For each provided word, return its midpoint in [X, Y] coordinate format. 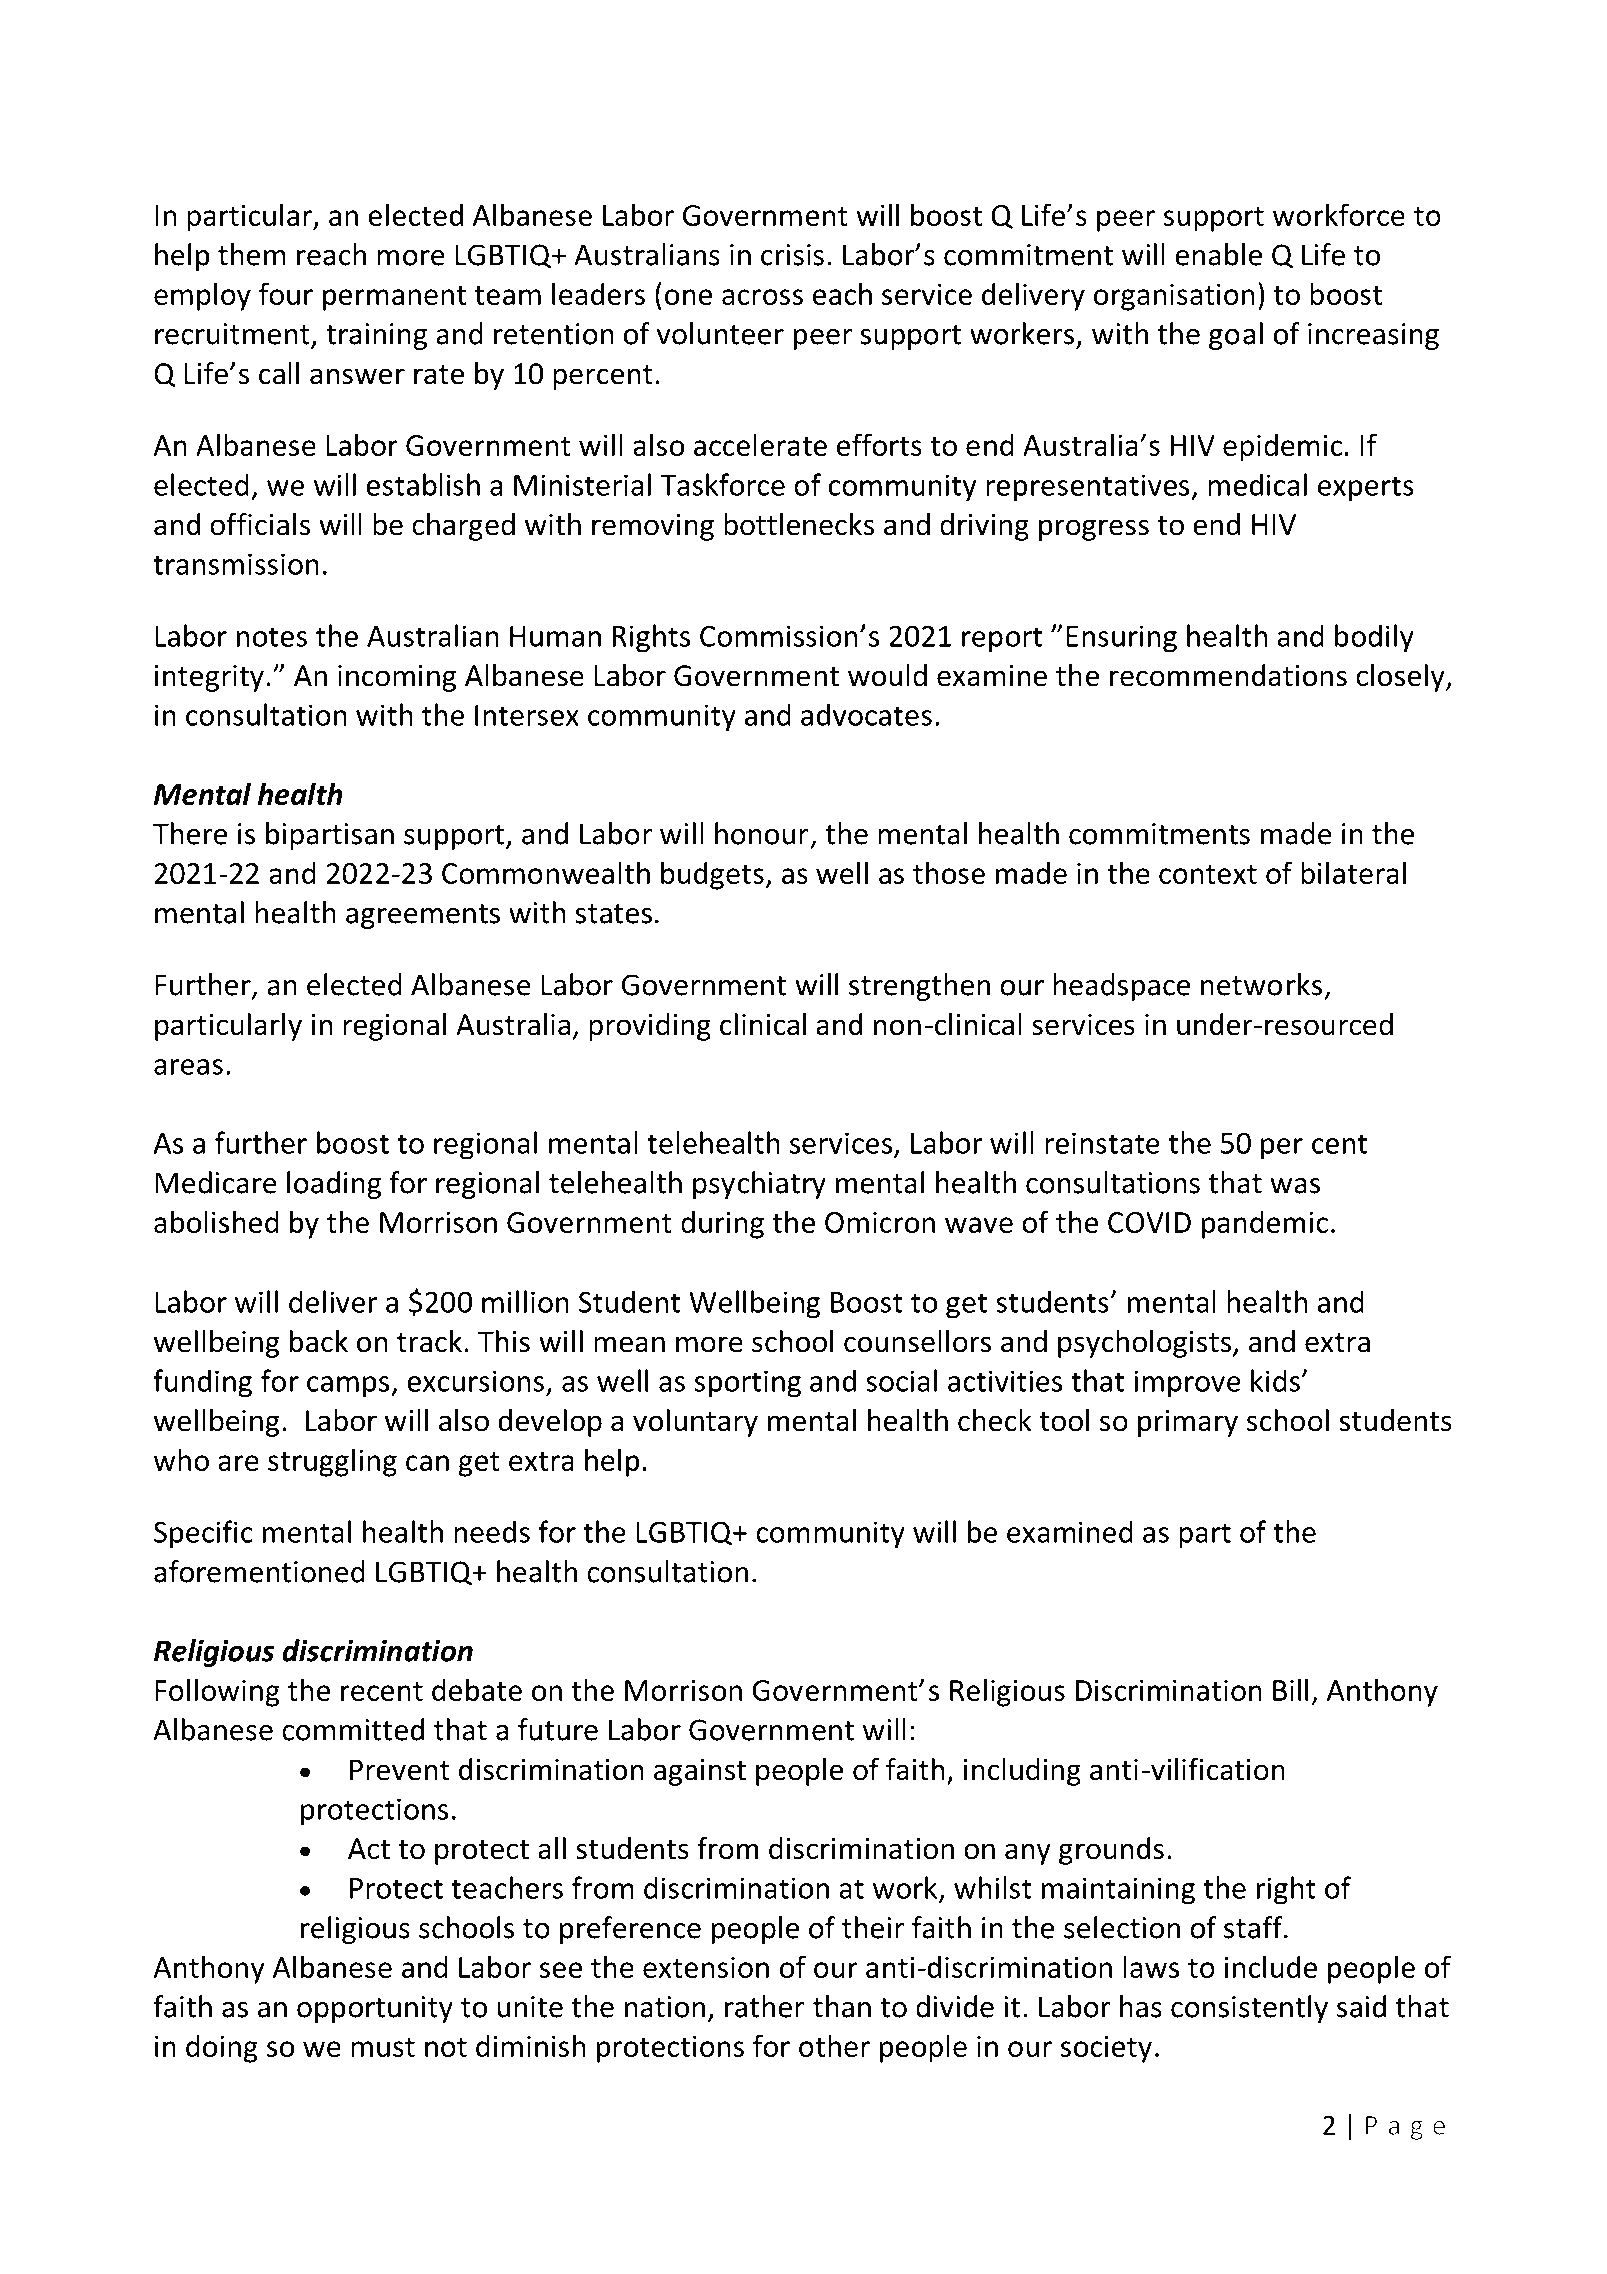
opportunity [375, 2009]
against [700, 1772]
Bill [1290, 1689]
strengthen [919, 987]
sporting [747, 1384]
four [286, 293]
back [319, 1341]
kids [1276, 1380]
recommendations [1228, 675]
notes [272, 637]
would [887, 675]
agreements [423, 916]
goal [1236, 336]
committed [353, 1729]
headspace [1121, 987]
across [762, 297]
